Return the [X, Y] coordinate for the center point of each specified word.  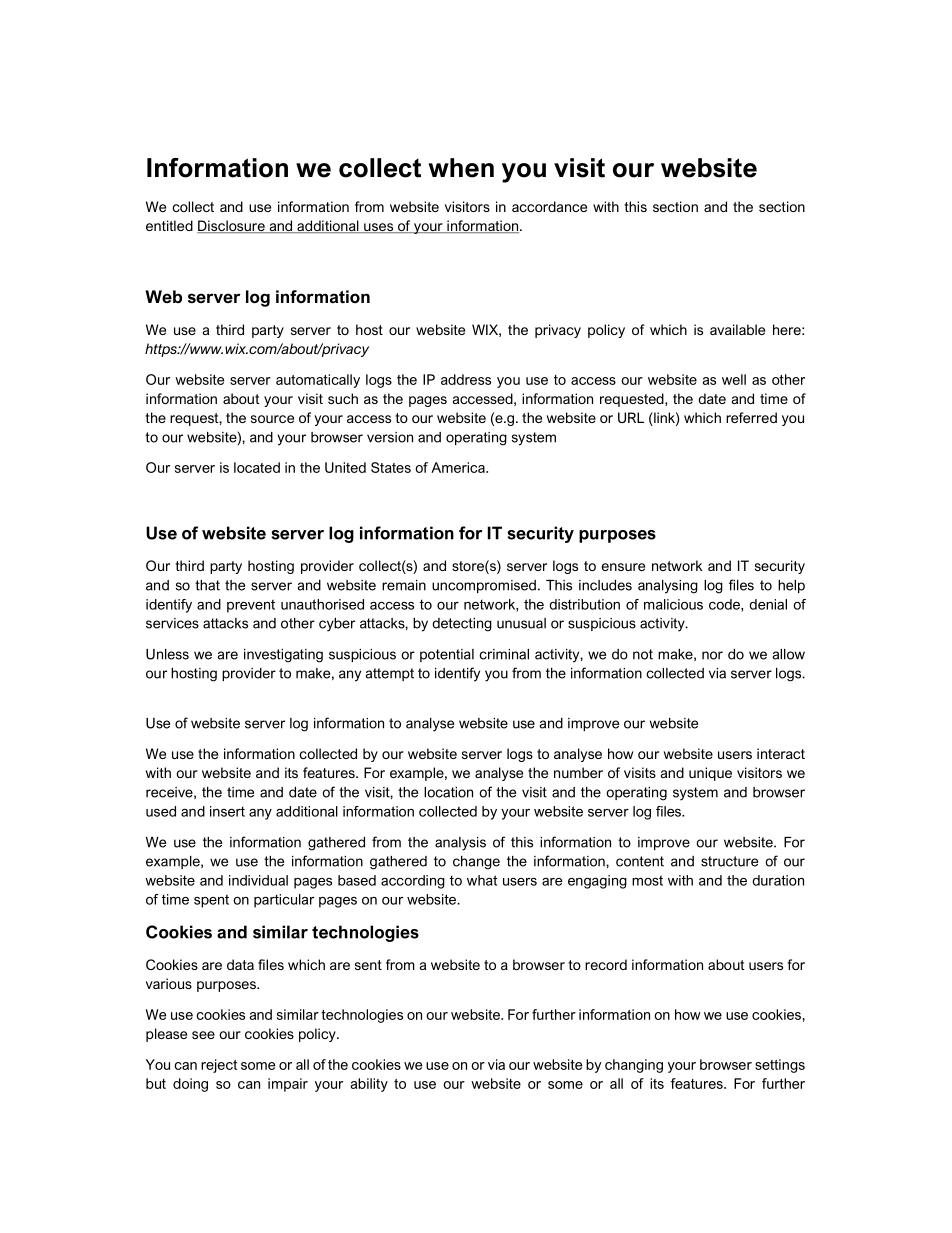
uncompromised [484, 586]
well [734, 379]
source [272, 419]
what [482, 880]
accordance [549, 206]
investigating [283, 656]
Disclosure [232, 226]
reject [219, 1066]
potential [447, 655]
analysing [668, 587]
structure [729, 861]
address [466, 379]
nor [712, 655]
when [461, 168]
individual [258, 880]
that [207, 585]
